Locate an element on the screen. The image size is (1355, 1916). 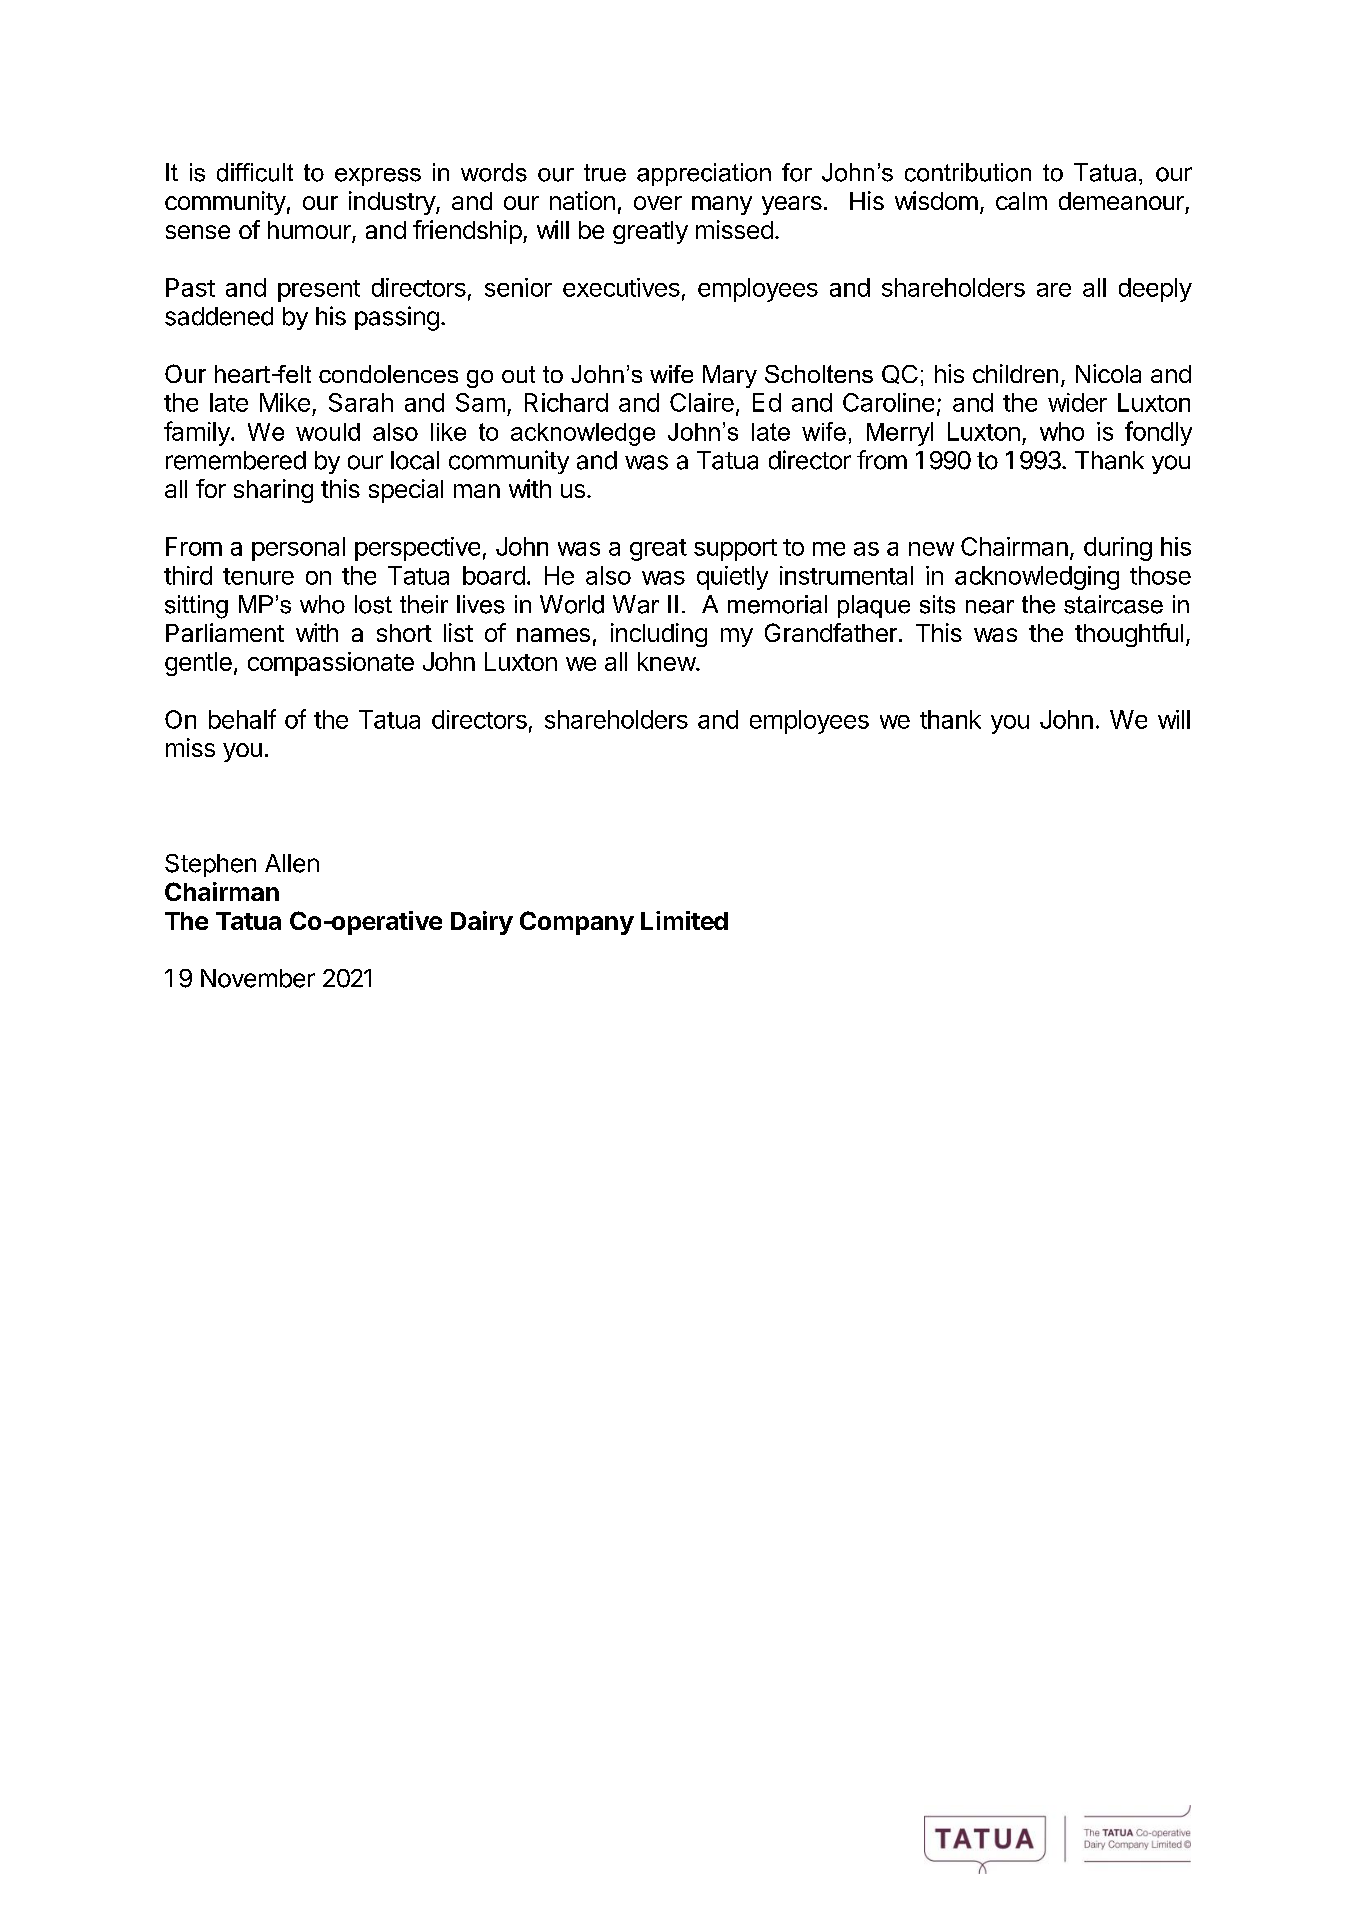
tenure is located at coordinates (258, 576).
